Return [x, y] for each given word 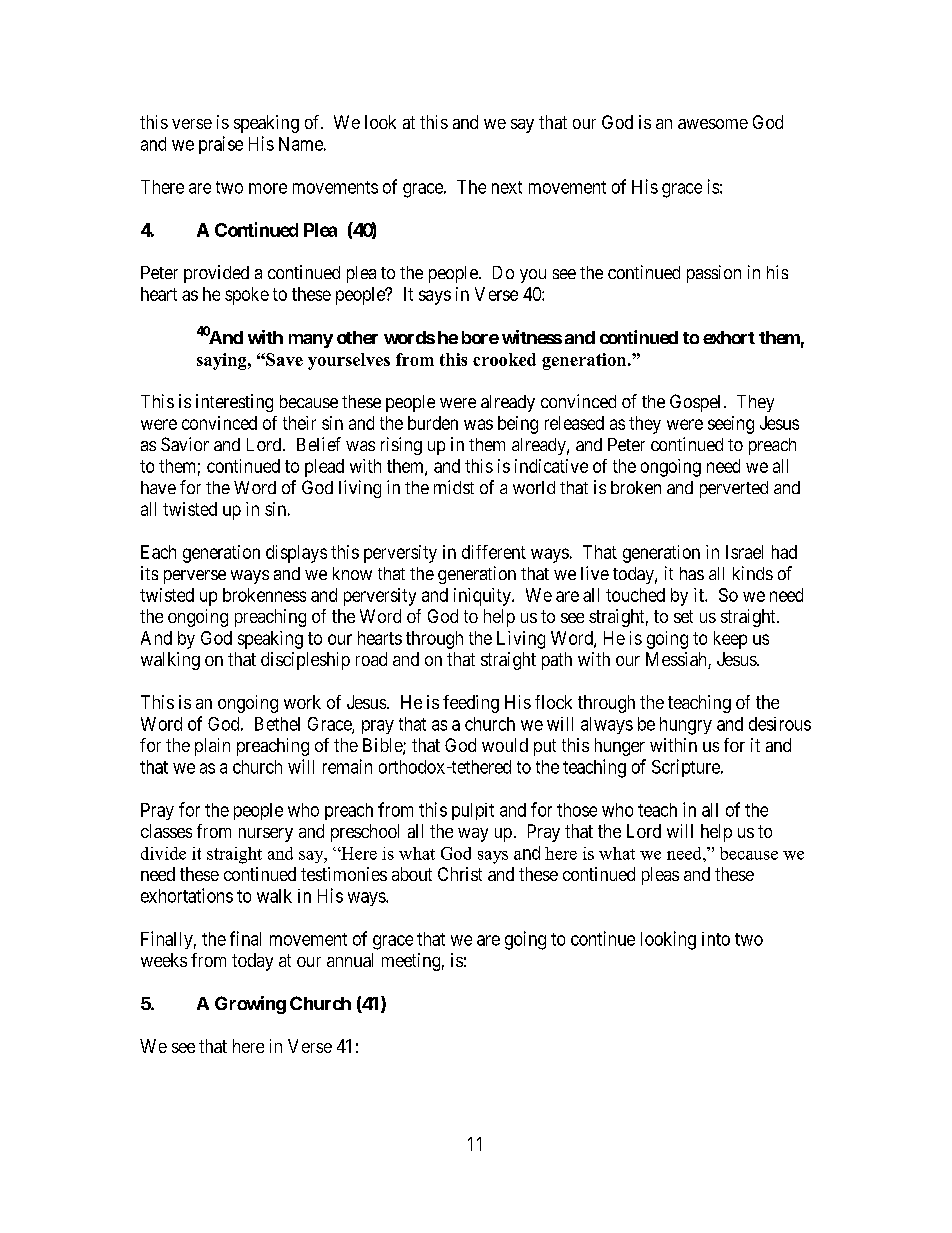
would [505, 745]
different [494, 552]
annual [350, 960]
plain [212, 747]
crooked [504, 359]
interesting [234, 403]
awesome [713, 124]
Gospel [695, 403]
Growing [250, 1005]
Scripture [687, 768]
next [507, 187]
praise [221, 145]
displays [296, 554]
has [692, 573]
